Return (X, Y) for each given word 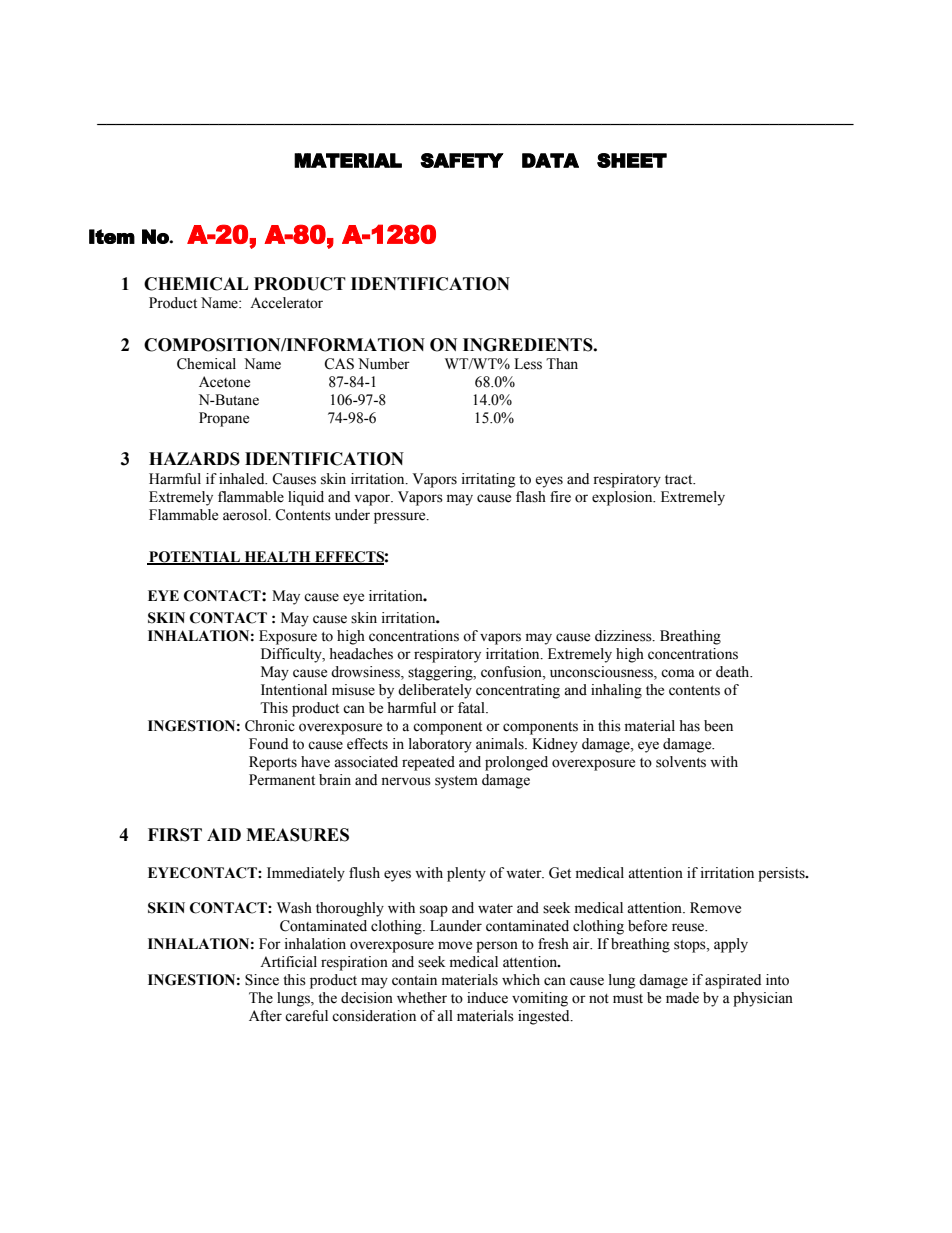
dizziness (624, 636)
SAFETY (462, 160)
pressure (401, 518)
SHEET (632, 160)
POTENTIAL (194, 558)
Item (112, 236)
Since (262, 980)
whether (422, 998)
